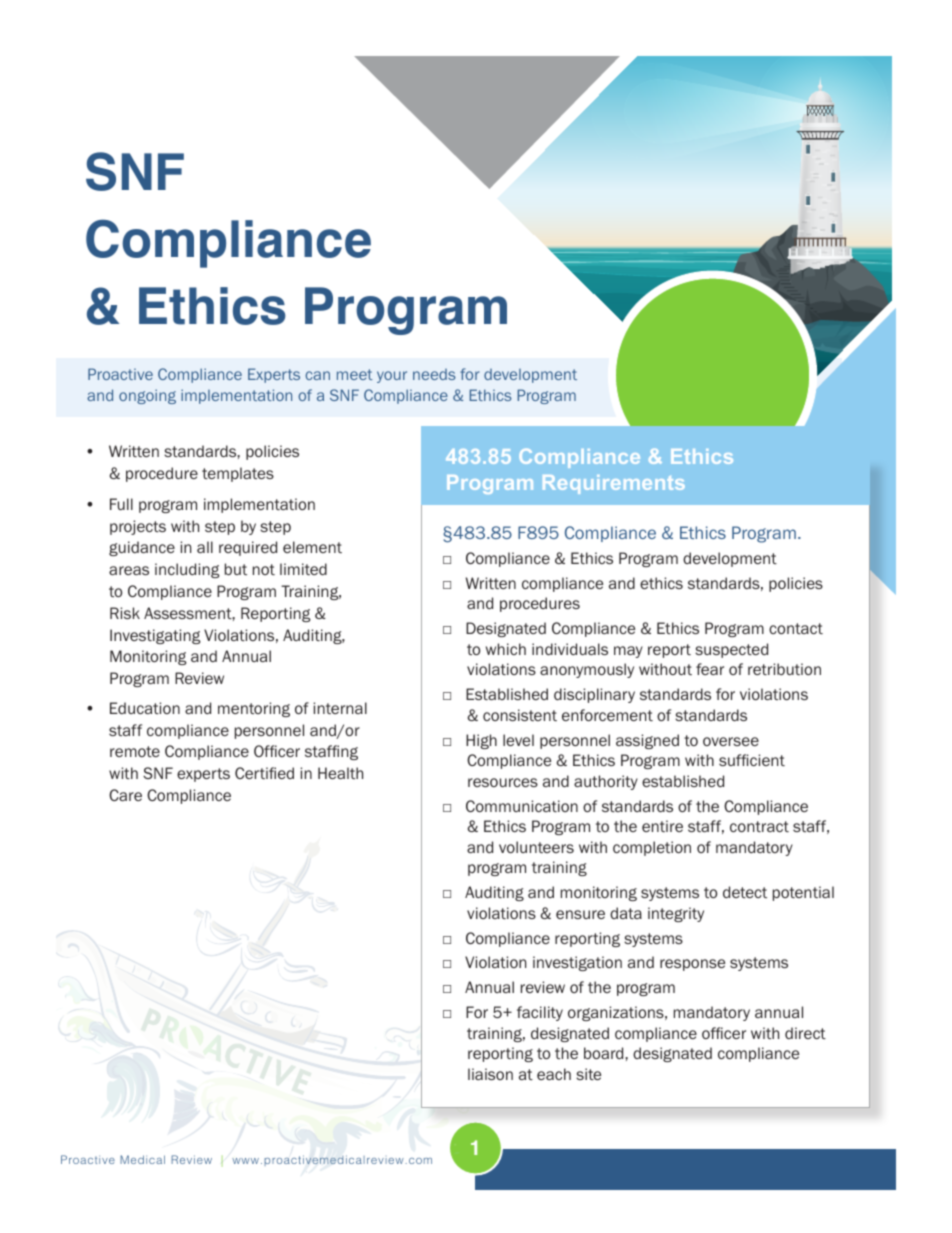 This image has height=1233, width=952. What do you see at coordinates (312, 547) in the image?
I see `element` at bounding box center [312, 547].
